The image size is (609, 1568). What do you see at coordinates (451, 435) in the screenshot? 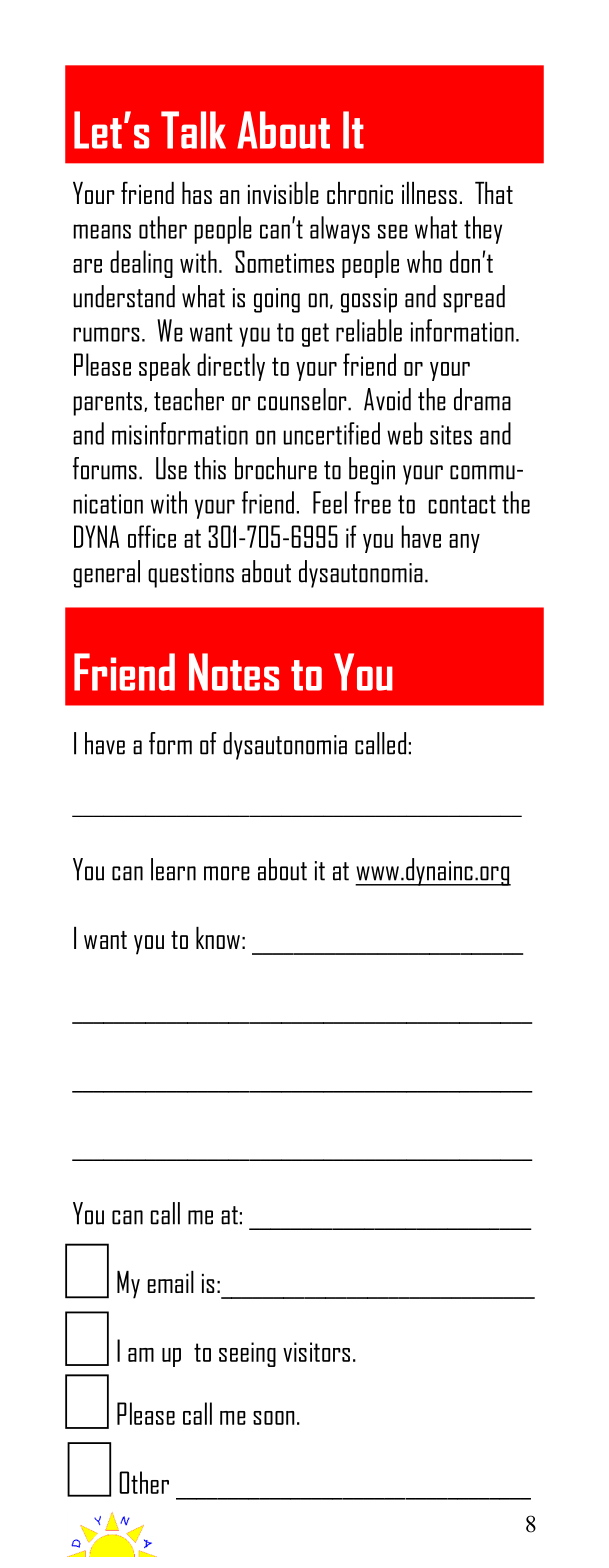
I see `sites` at bounding box center [451, 435].
